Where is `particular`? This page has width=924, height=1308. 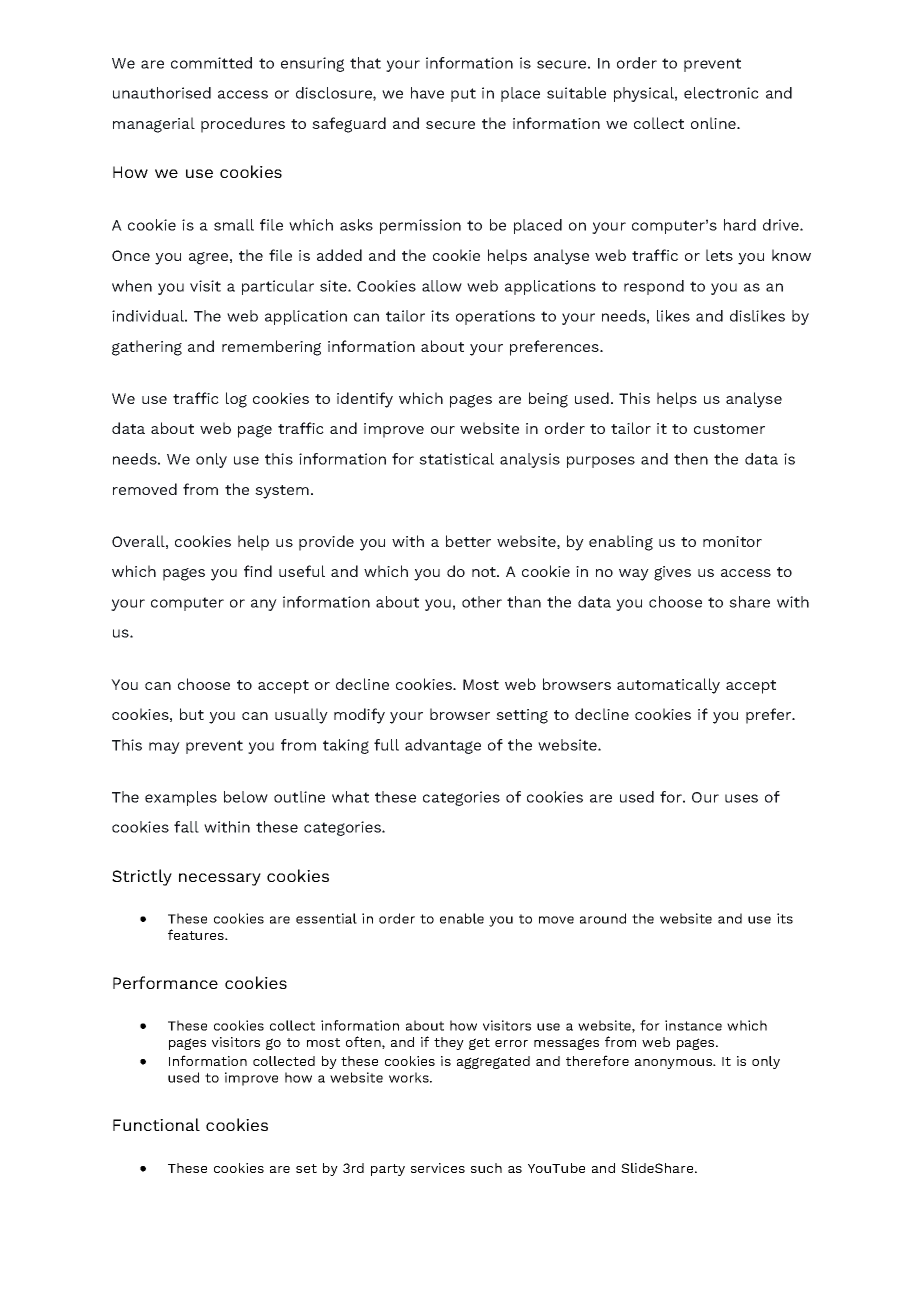
particular is located at coordinates (278, 287).
